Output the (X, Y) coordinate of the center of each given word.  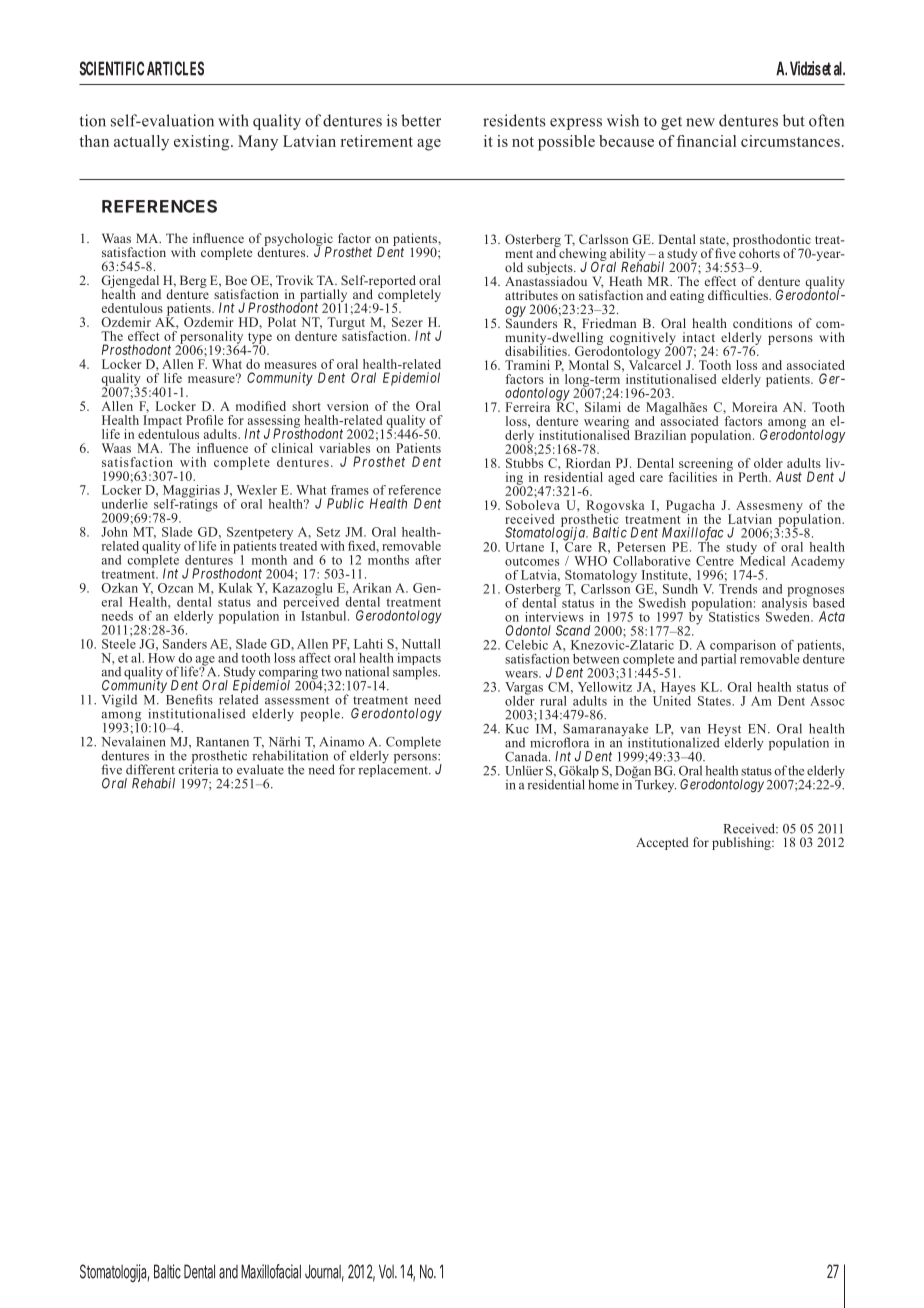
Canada (527, 756)
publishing (742, 843)
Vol (387, 1271)
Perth (754, 477)
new (700, 122)
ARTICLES (175, 68)
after (428, 560)
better (421, 120)
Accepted (662, 843)
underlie (125, 504)
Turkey (654, 784)
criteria (199, 768)
